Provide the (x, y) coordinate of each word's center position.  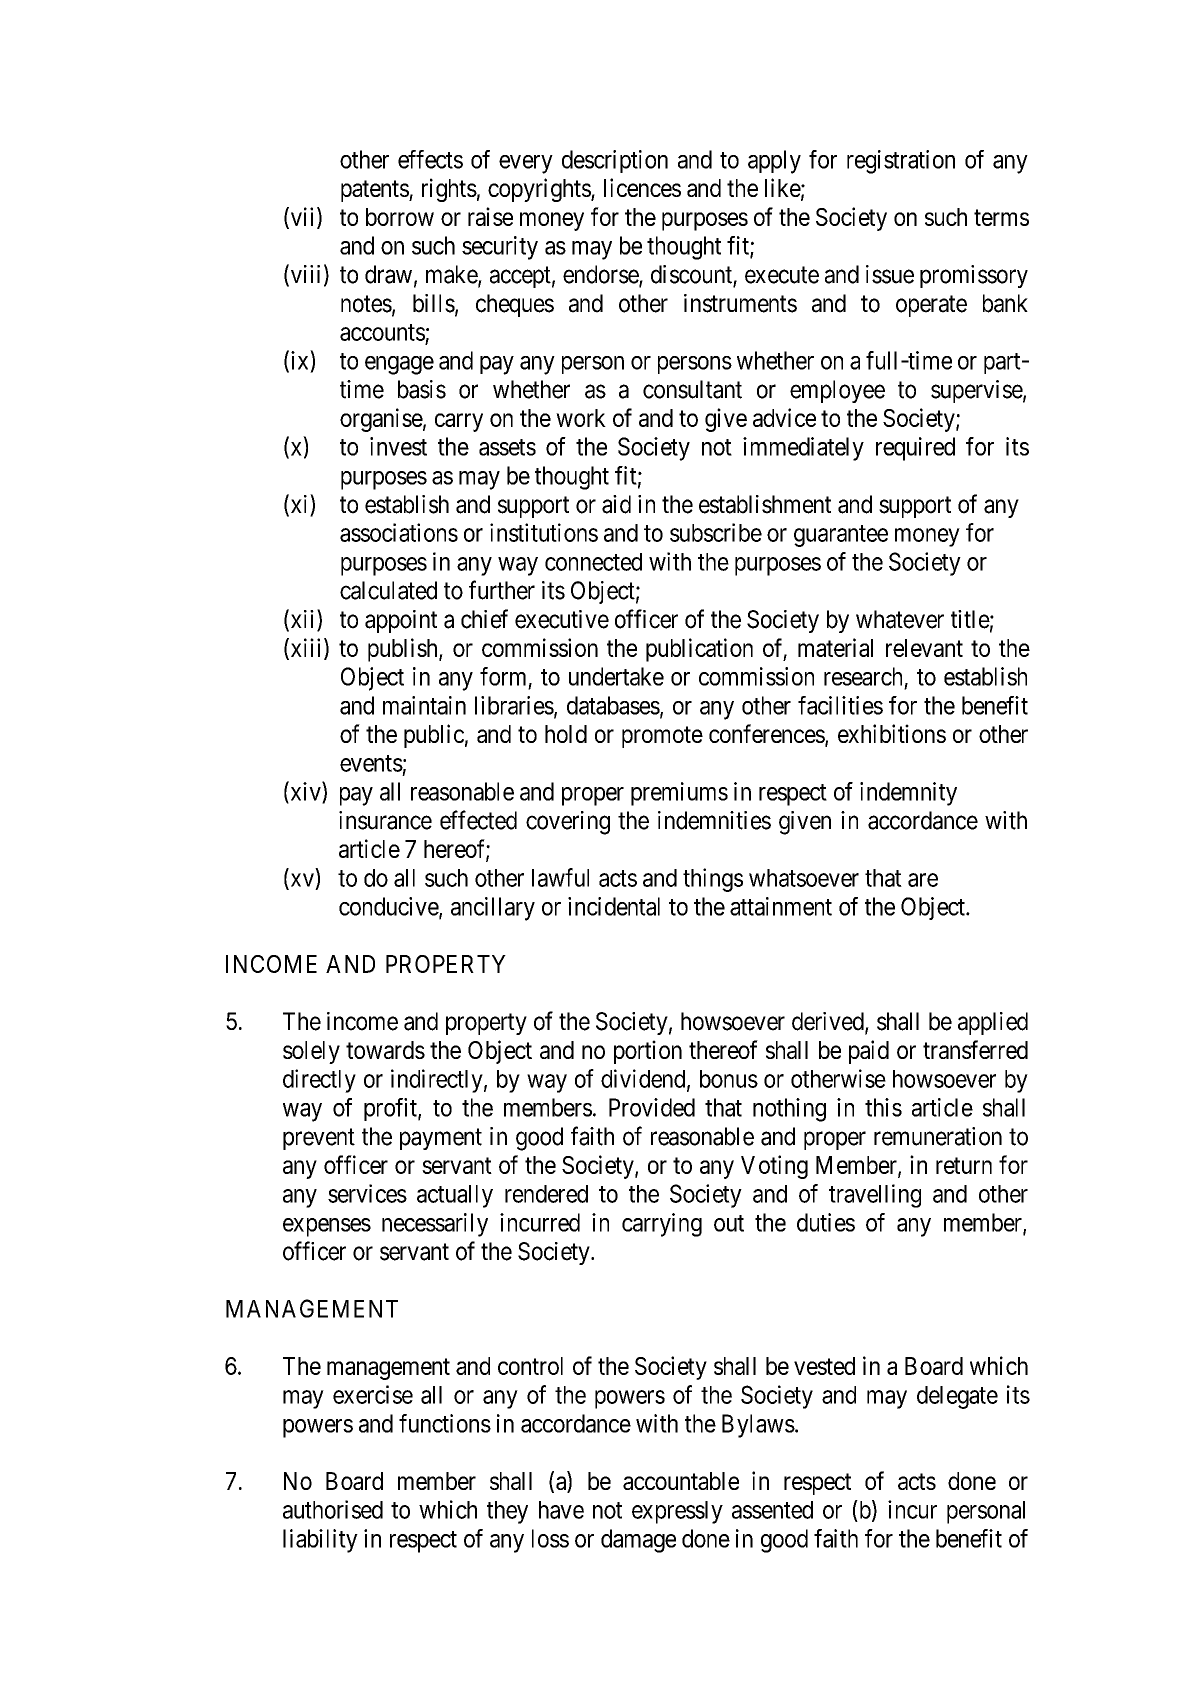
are (923, 880)
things (713, 880)
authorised (333, 1509)
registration (901, 162)
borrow (400, 217)
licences (642, 187)
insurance (385, 820)
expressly (677, 1512)
